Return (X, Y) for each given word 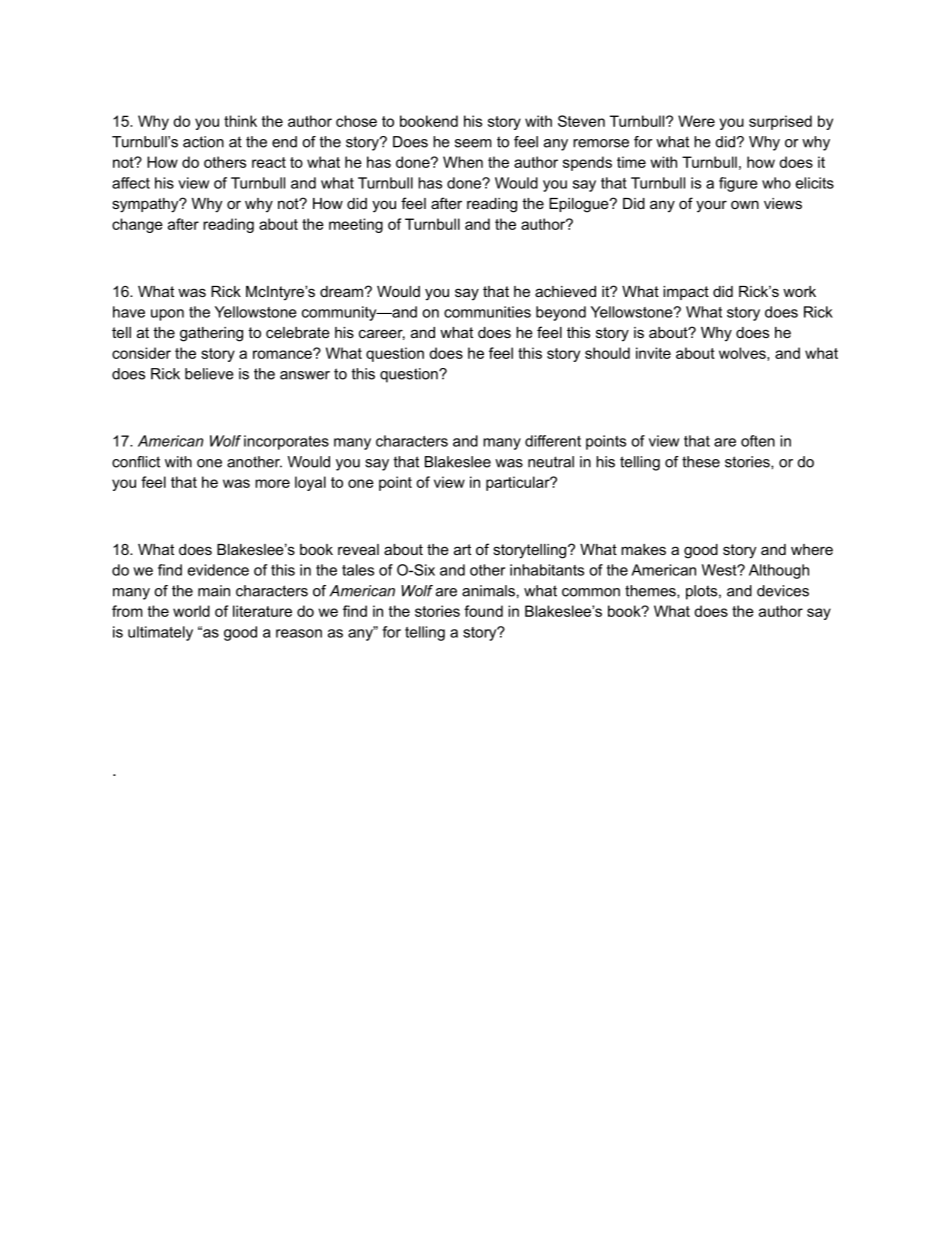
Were (696, 121)
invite (653, 353)
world (191, 611)
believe (209, 374)
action (203, 142)
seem (473, 143)
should (607, 353)
